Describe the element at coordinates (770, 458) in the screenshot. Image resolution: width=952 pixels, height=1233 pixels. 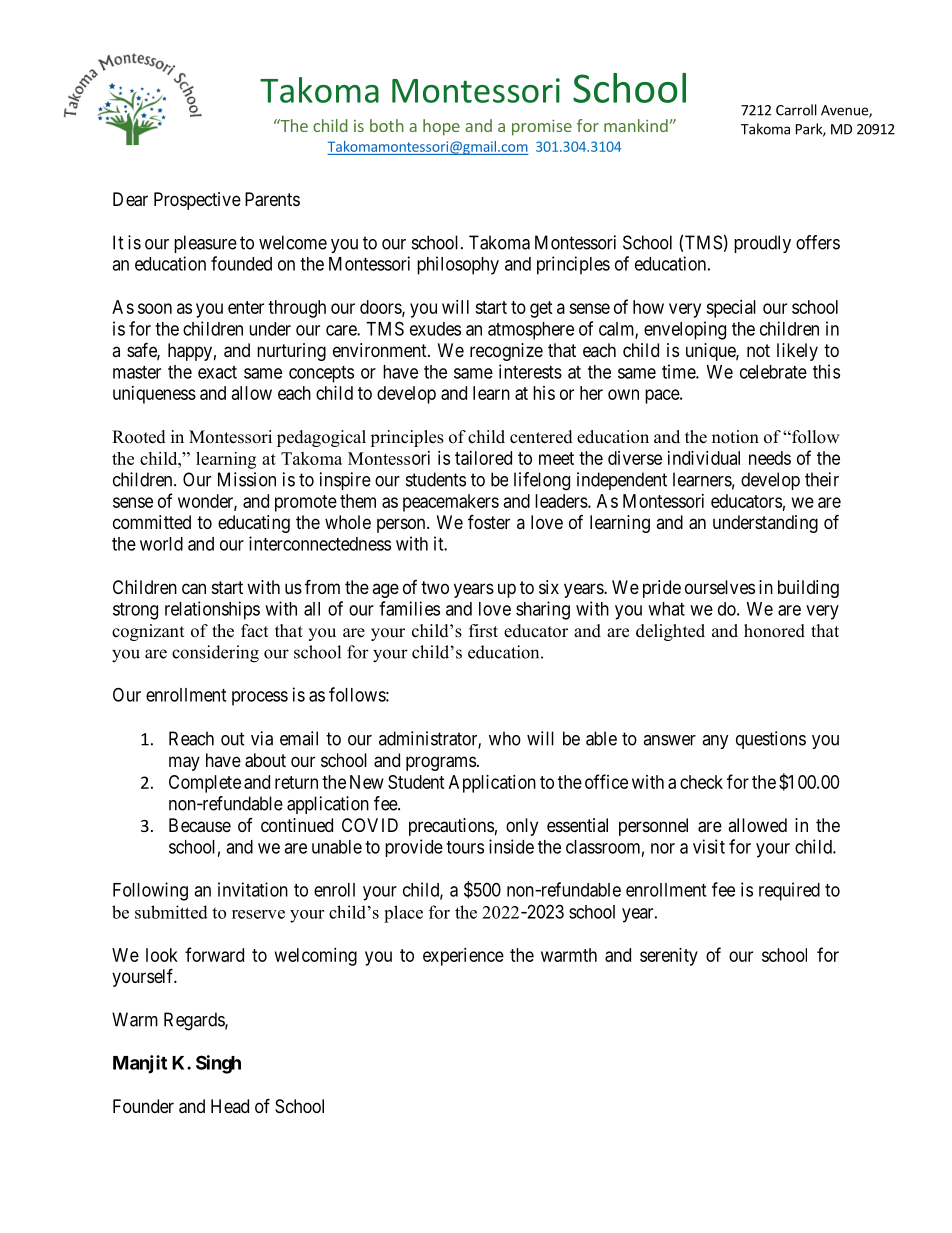
I see `needs` at that location.
